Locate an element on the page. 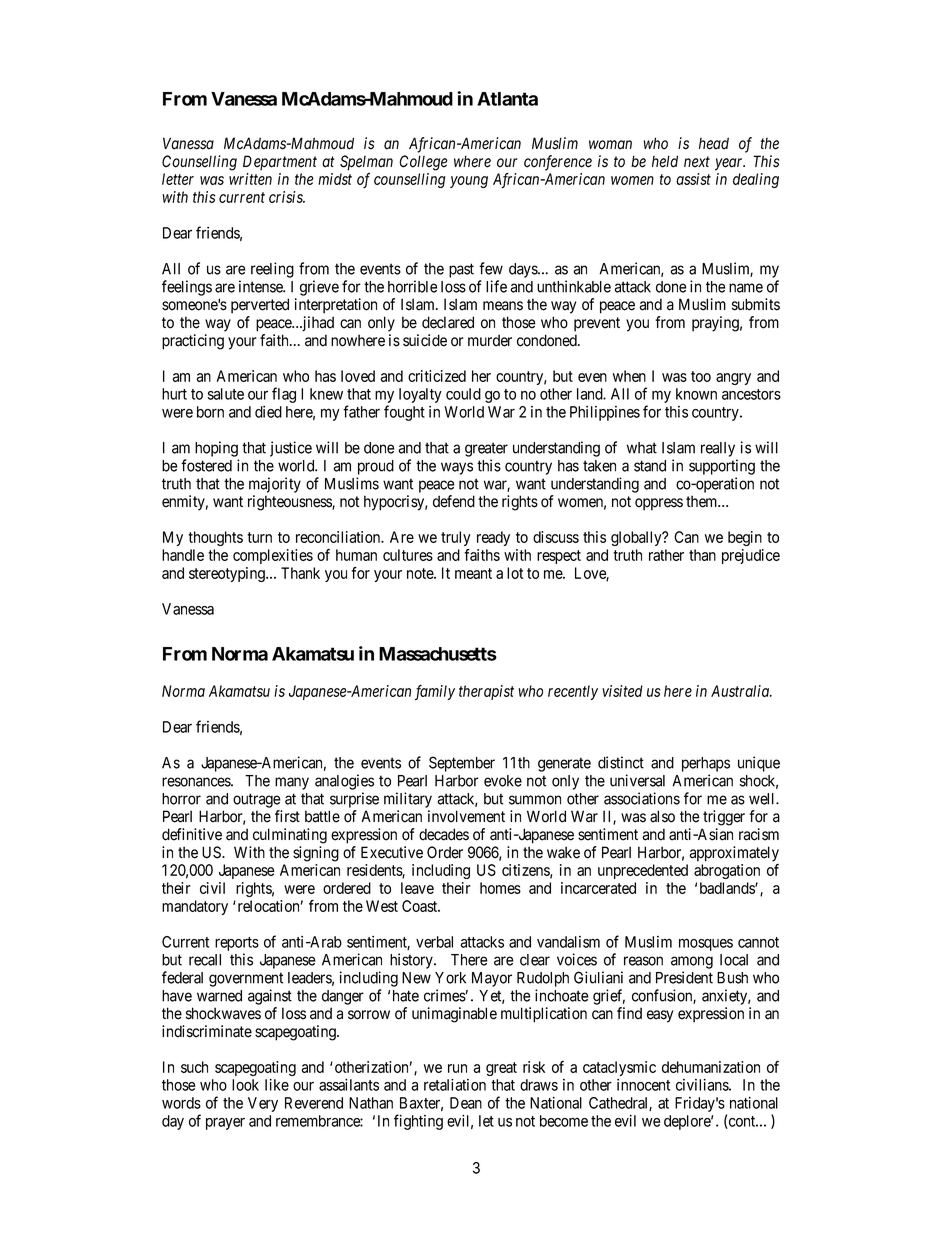 This page has height=1233, width=952. rather is located at coordinates (666, 555).
